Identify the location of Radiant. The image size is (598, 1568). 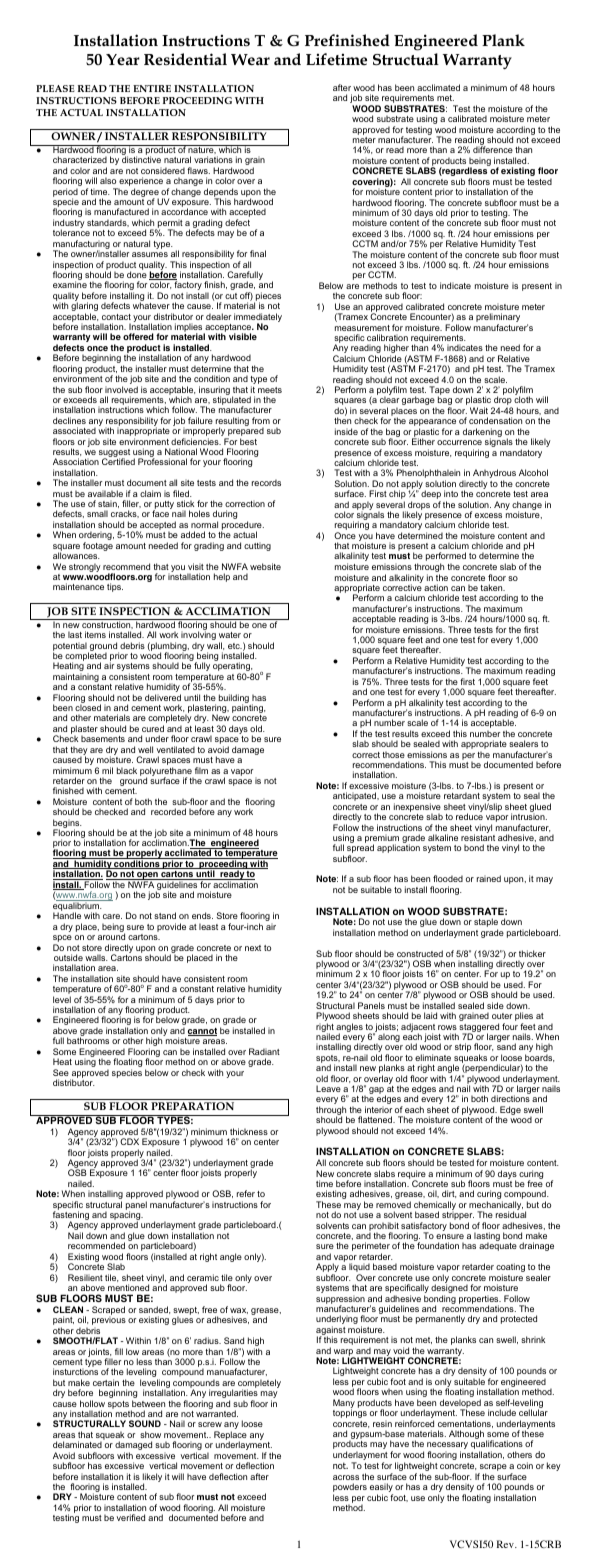
(264, 1051).
